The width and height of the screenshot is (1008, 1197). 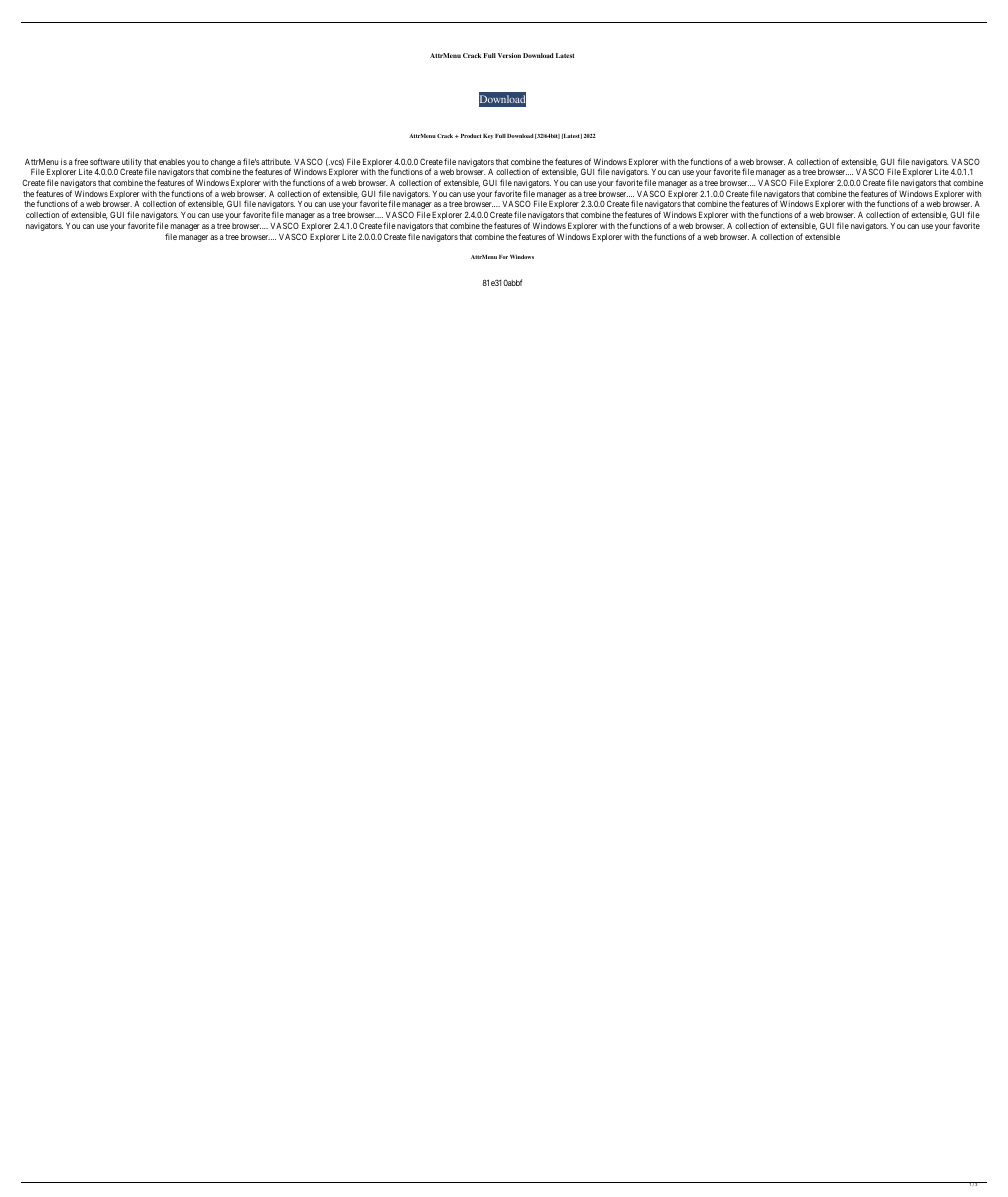 I want to click on utility, so click(x=132, y=163).
